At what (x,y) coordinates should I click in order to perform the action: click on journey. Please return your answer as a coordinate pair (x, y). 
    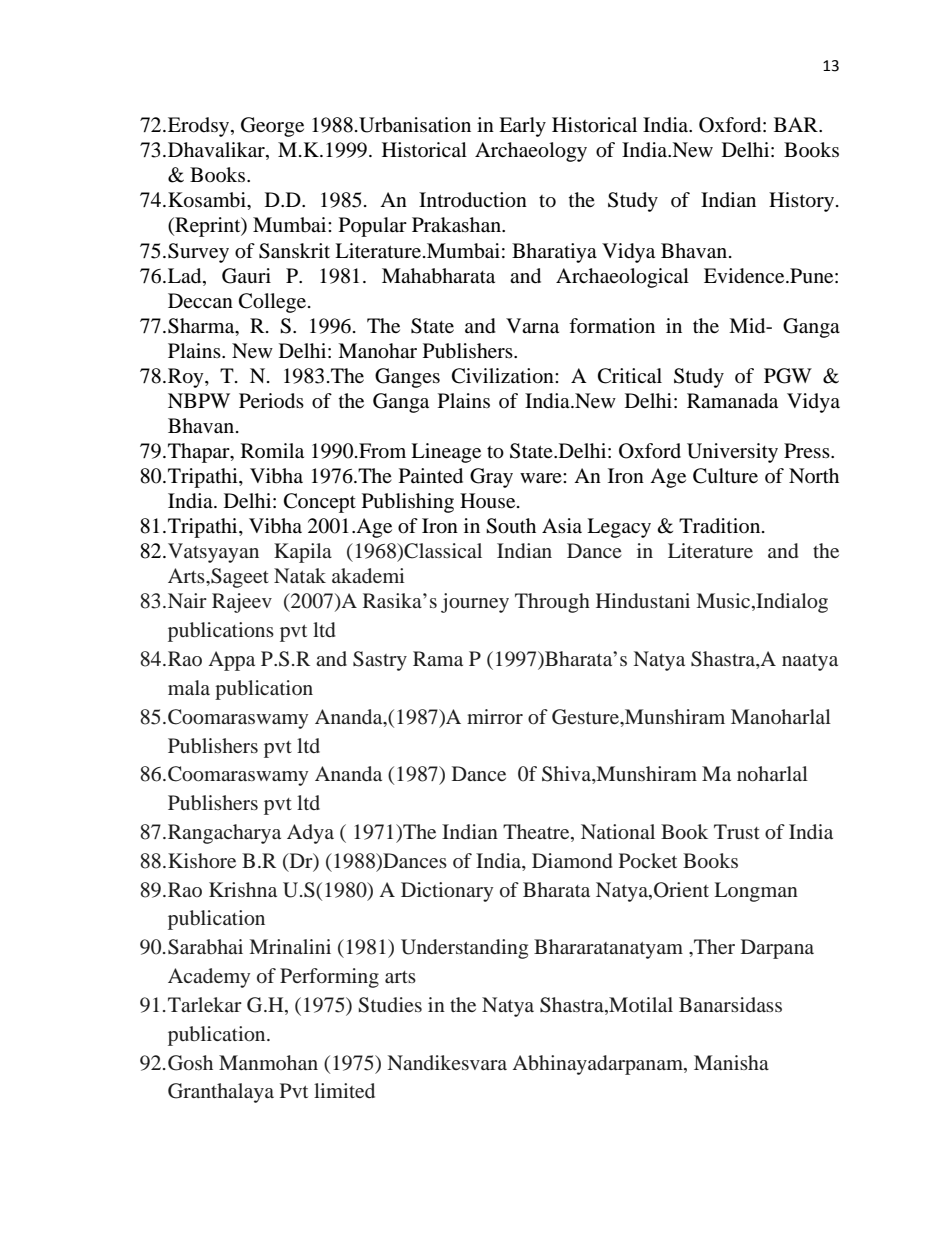
    Looking at the image, I should click on (475, 603).
